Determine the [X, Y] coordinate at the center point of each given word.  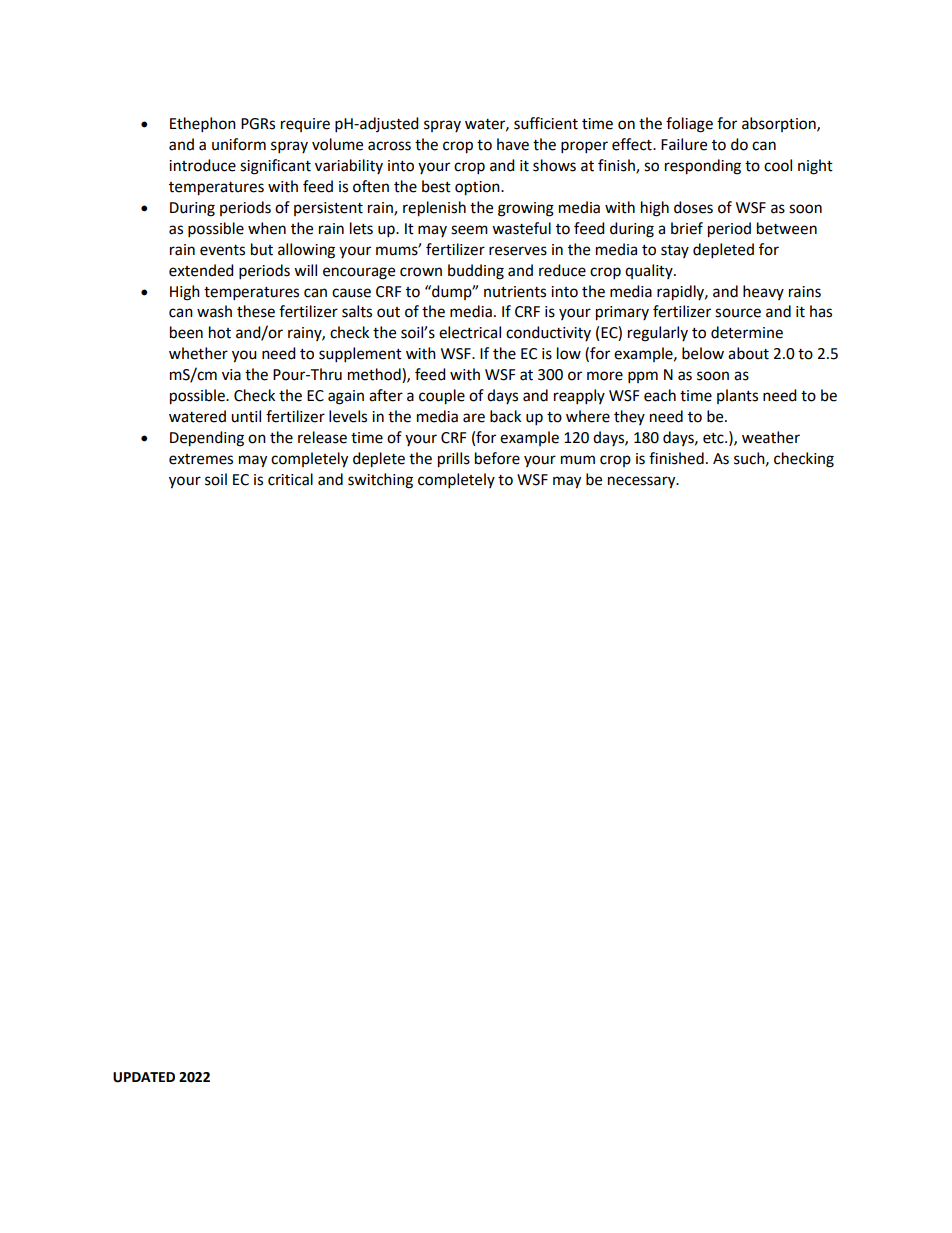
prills [454, 460]
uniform [239, 144]
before [497, 458]
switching [380, 481]
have [513, 144]
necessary [643, 482]
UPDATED [144, 1077]
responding [703, 167]
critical [290, 479]
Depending [207, 439]
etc [714, 438]
